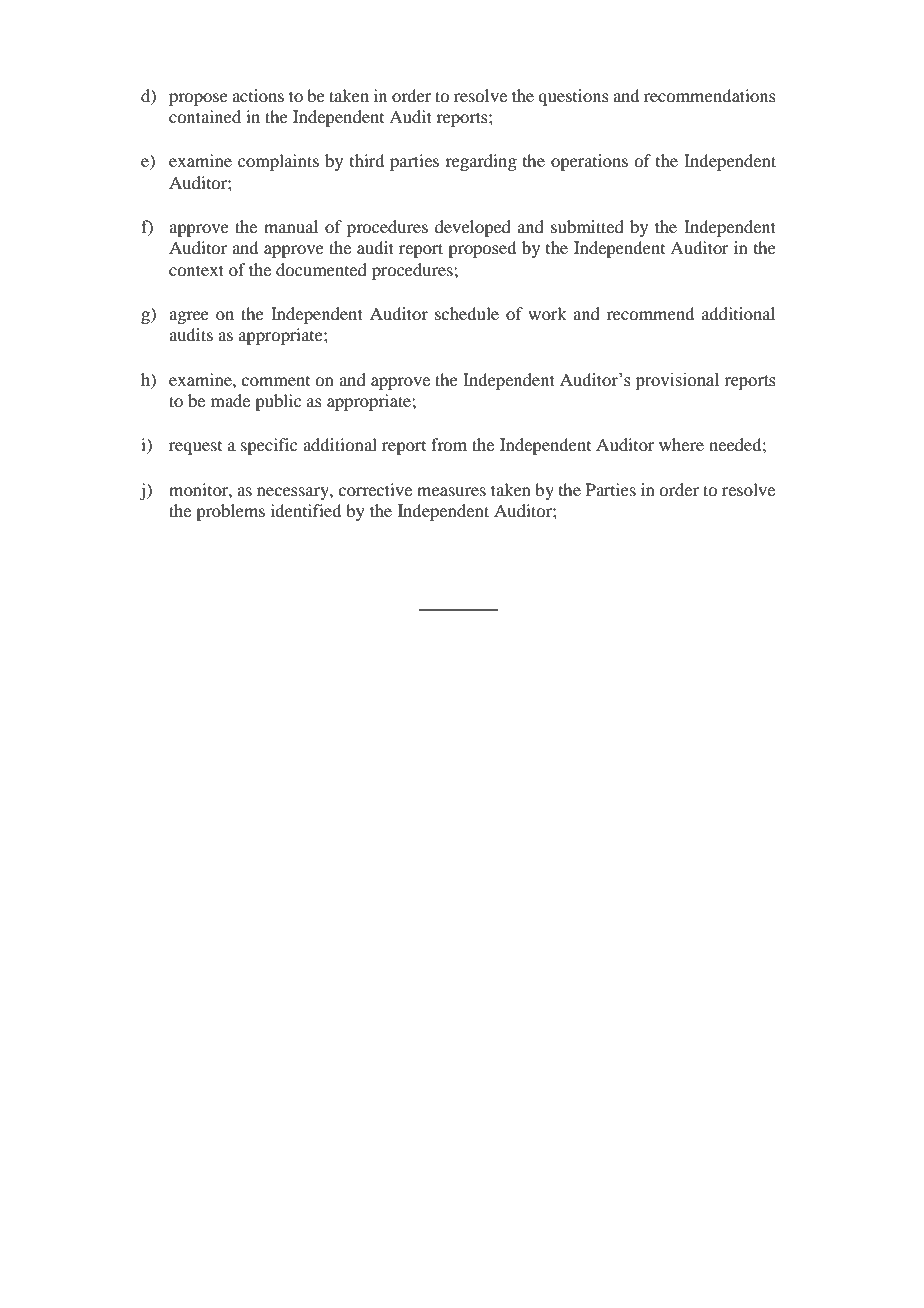 Image resolution: width=924 pixels, height=1308 pixels. What do you see at coordinates (587, 226) in the screenshot?
I see `submitted` at bounding box center [587, 226].
